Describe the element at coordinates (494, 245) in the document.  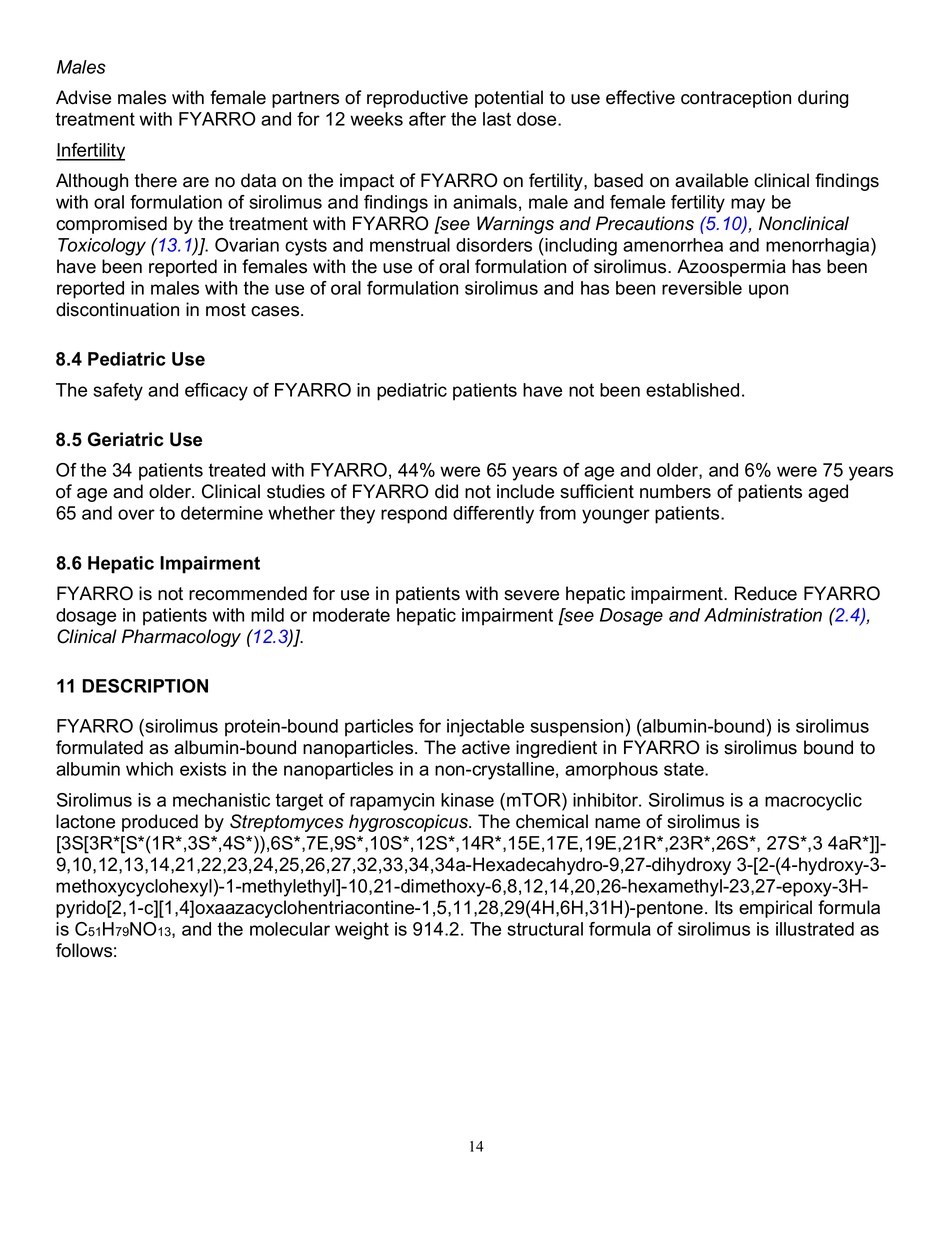
I see `disorders` at that location.
